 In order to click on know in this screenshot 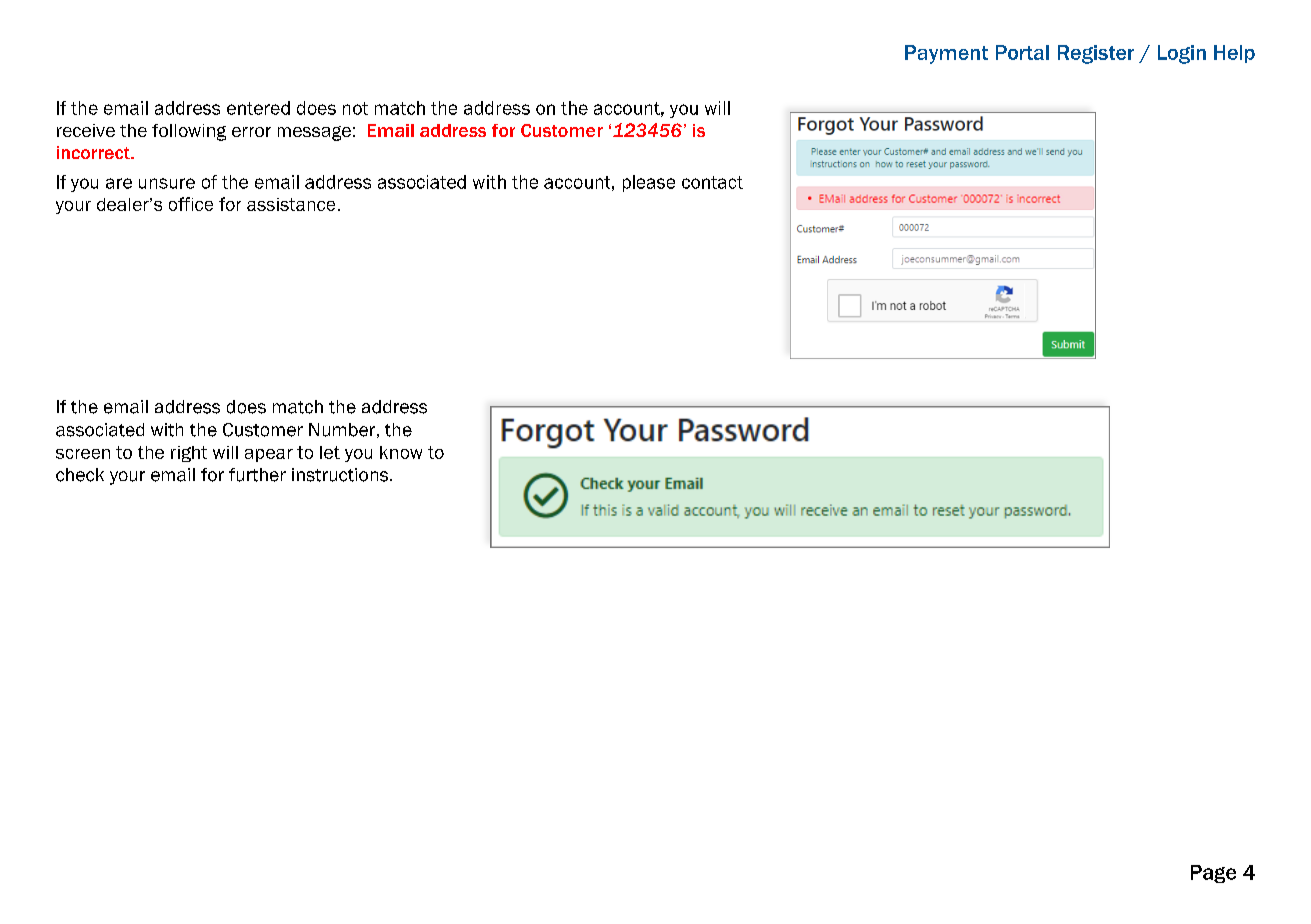, I will do `click(401, 452)`.
